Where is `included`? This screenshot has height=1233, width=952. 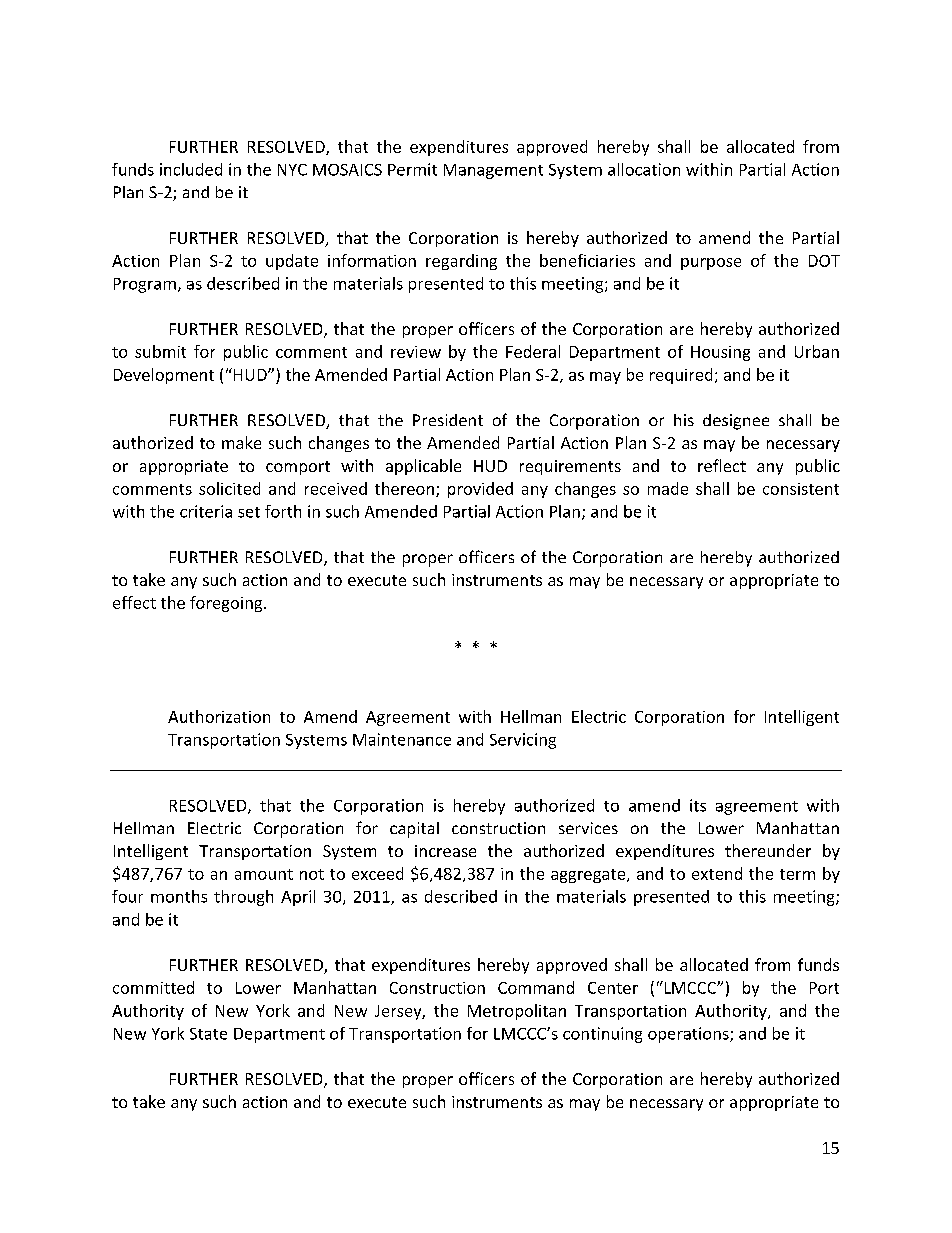 included is located at coordinates (191, 169).
